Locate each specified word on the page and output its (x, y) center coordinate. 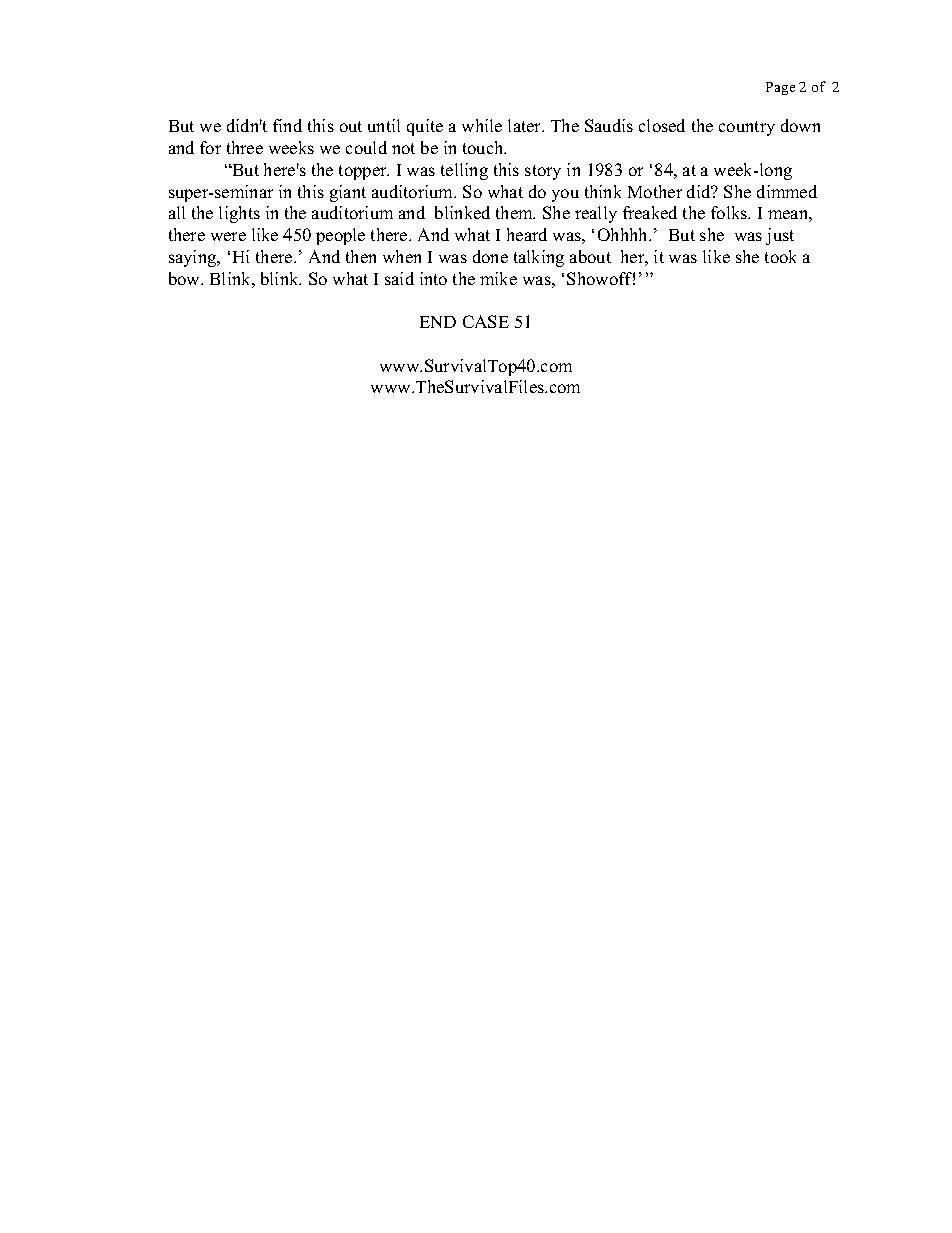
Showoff (601, 278)
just (780, 236)
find (287, 125)
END (438, 322)
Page (780, 88)
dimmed (787, 191)
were (228, 236)
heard (527, 234)
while (482, 125)
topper (364, 172)
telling (464, 171)
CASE (486, 321)
